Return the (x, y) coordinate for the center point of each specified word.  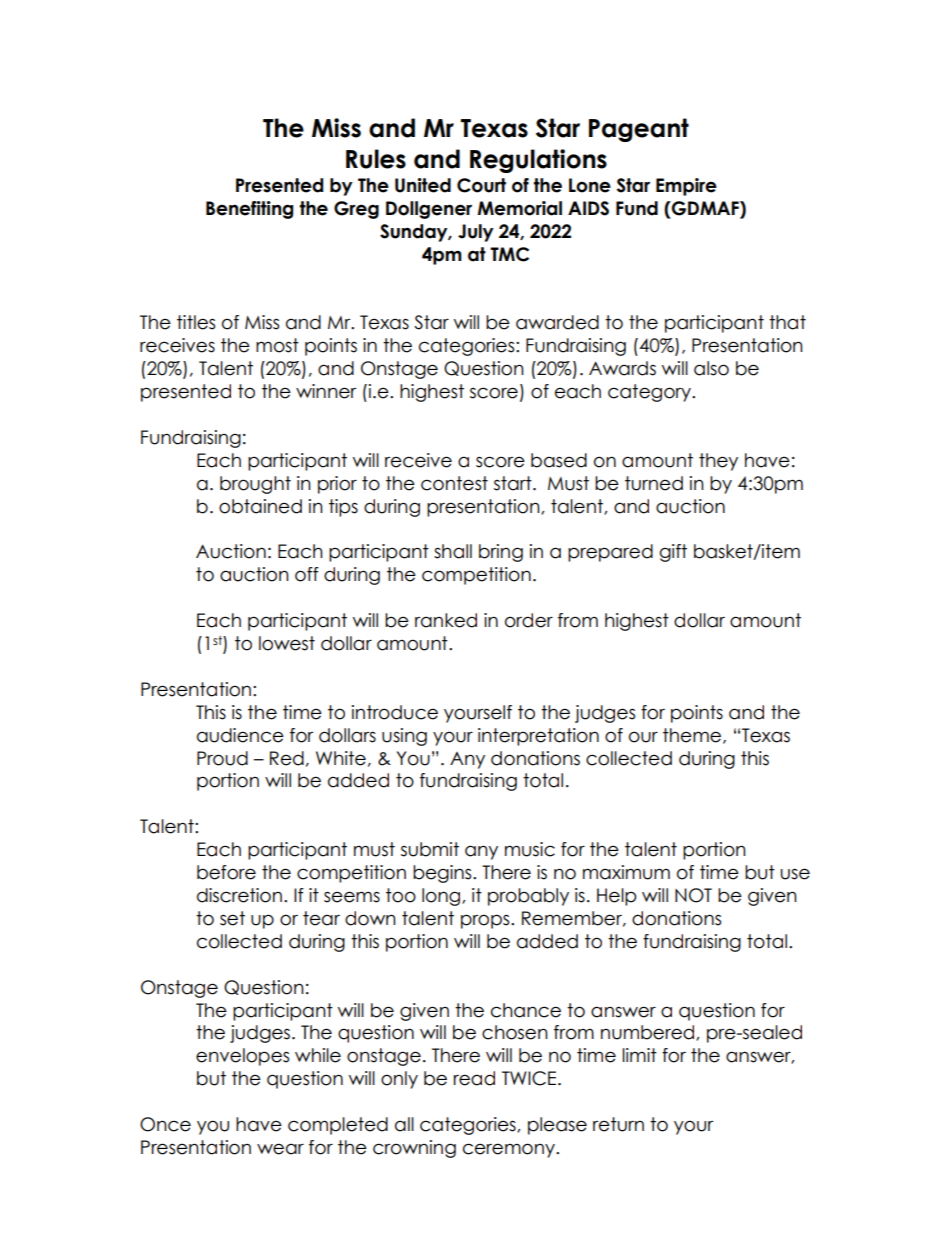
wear (280, 1149)
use (795, 874)
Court (481, 185)
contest (454, 483)
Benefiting (249, 210)
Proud (222, 758)
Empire (686, 187)
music (530, 849)
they (718, 462)
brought (255, 485)
